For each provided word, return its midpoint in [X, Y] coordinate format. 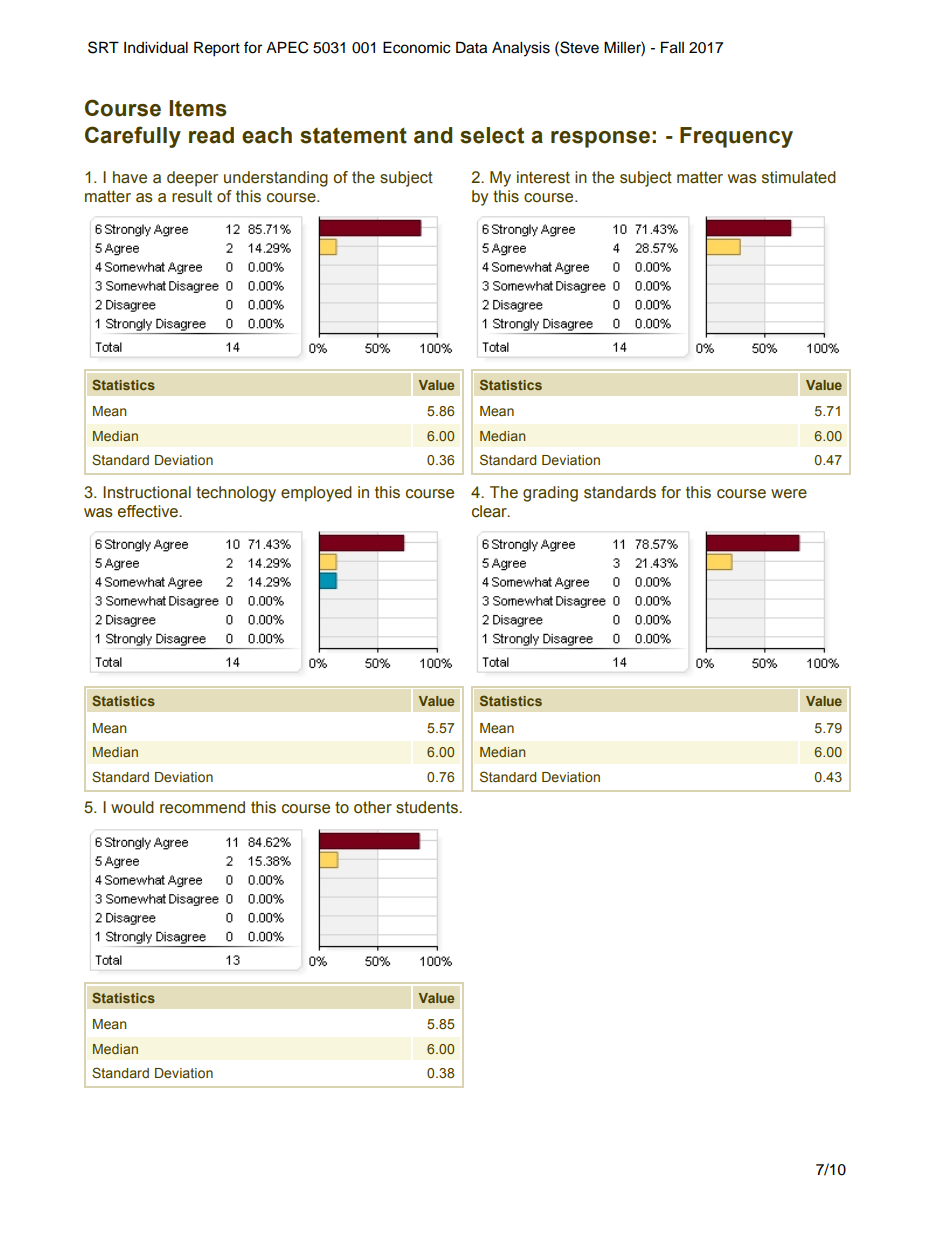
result [192, 196]
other [373, 807]
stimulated [799, 177]
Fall [672, 47]
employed [316, 494]
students [428, 807]
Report [217, 49]
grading [550, 494]
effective [149, 511]
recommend [202, 807]
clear [490, 511]
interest [543, 177]
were [789, 494]
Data [471, 47]
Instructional [147, 492]
